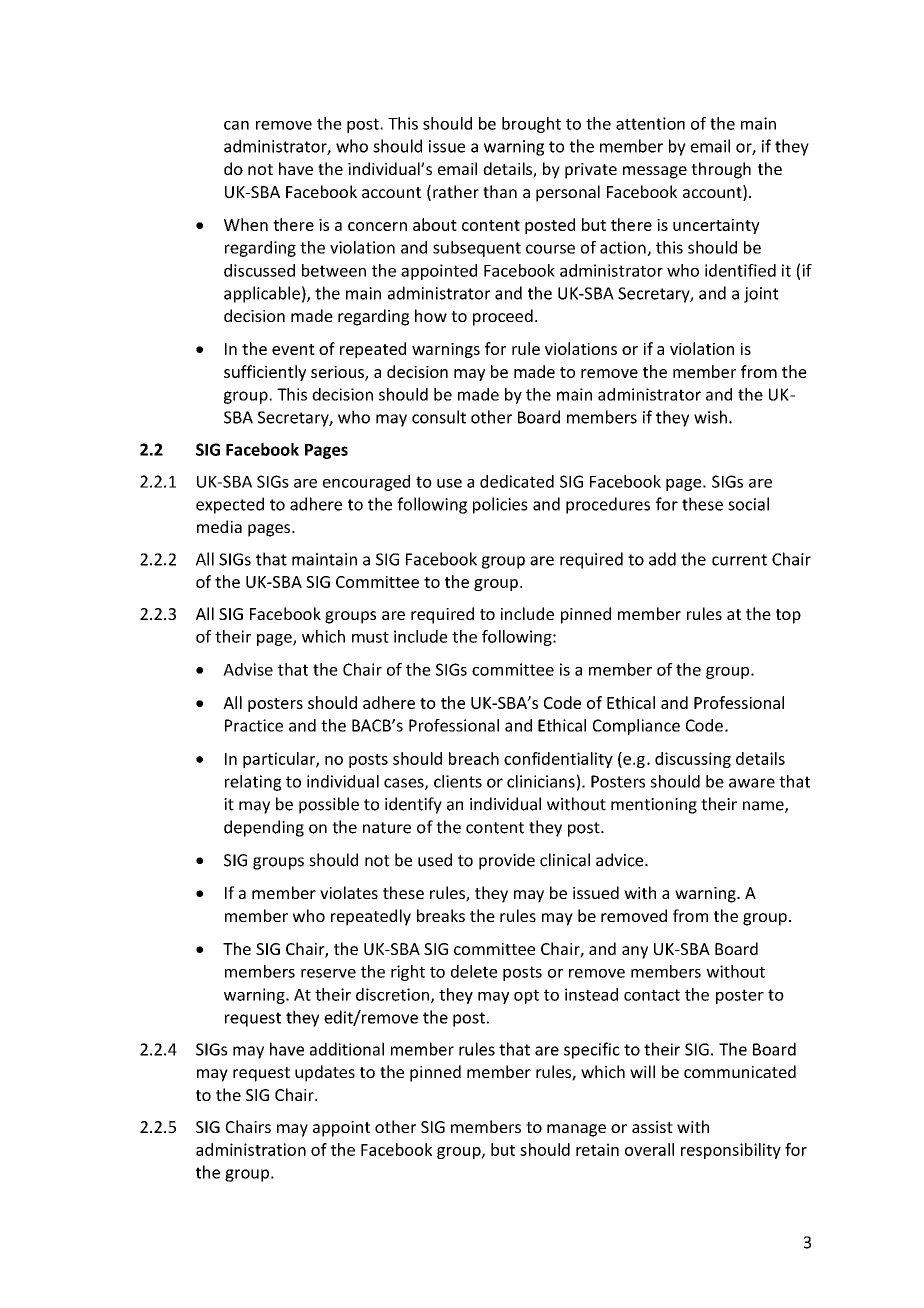  Describe the element at coordinates (721, 170) in the document. I see `through` at that location.
